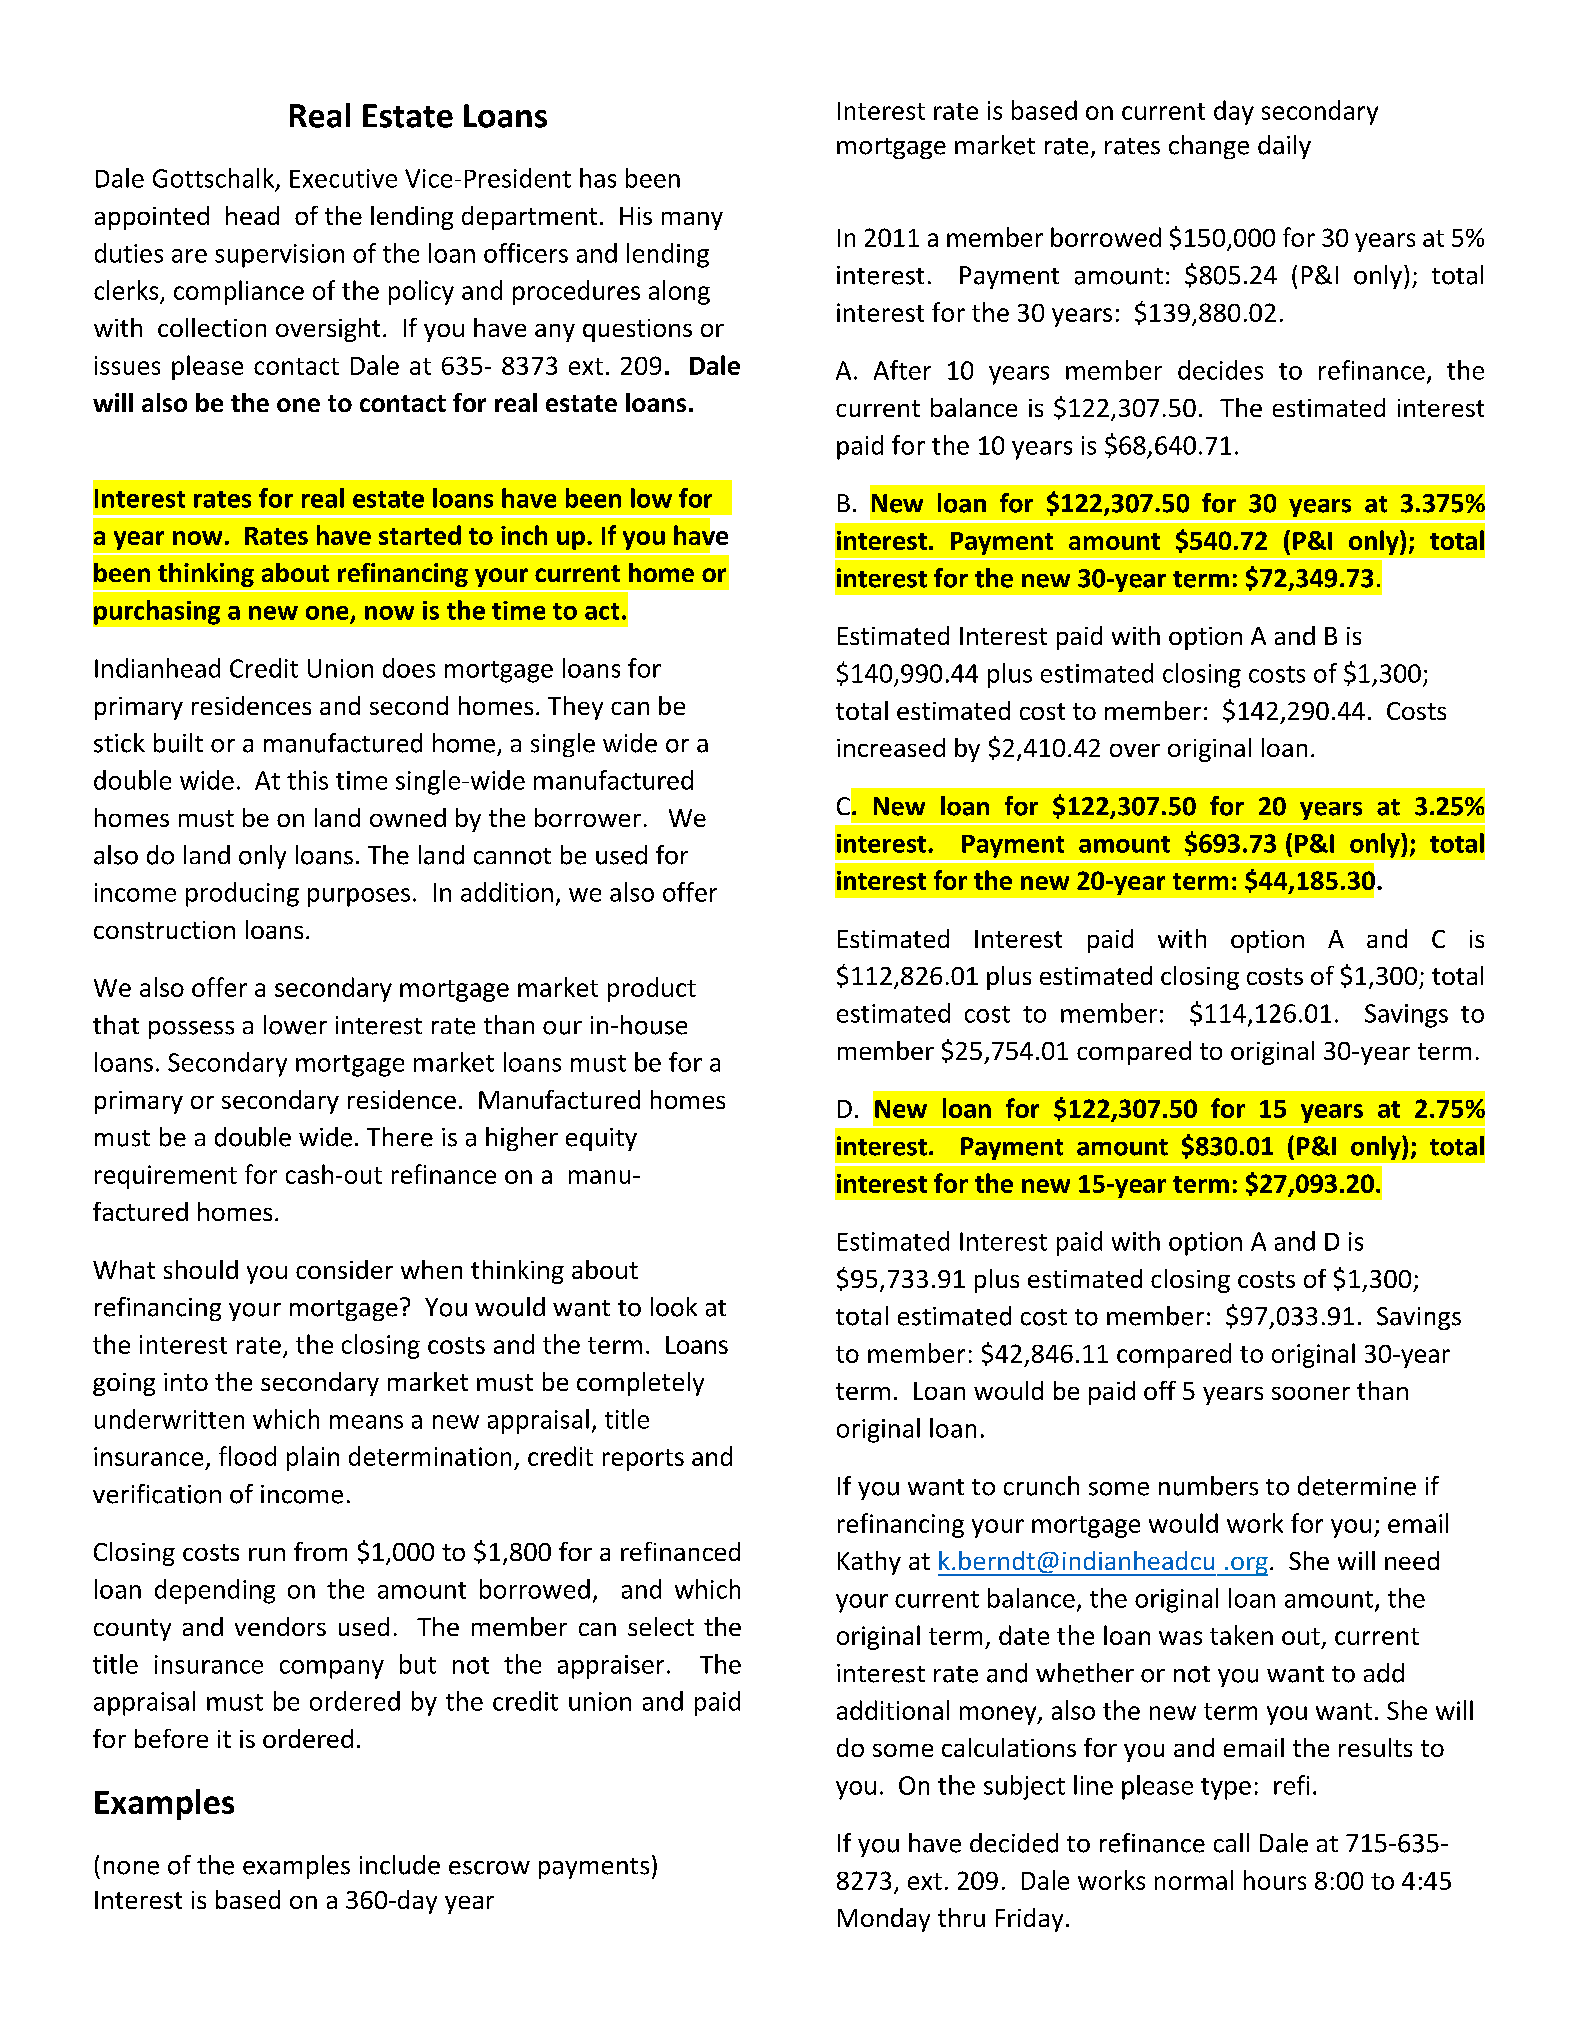 The width and height of the document is (1578, 2042). Describe the element at coordinates (1311, 1393) in the document. I see `sooner` at that location.
